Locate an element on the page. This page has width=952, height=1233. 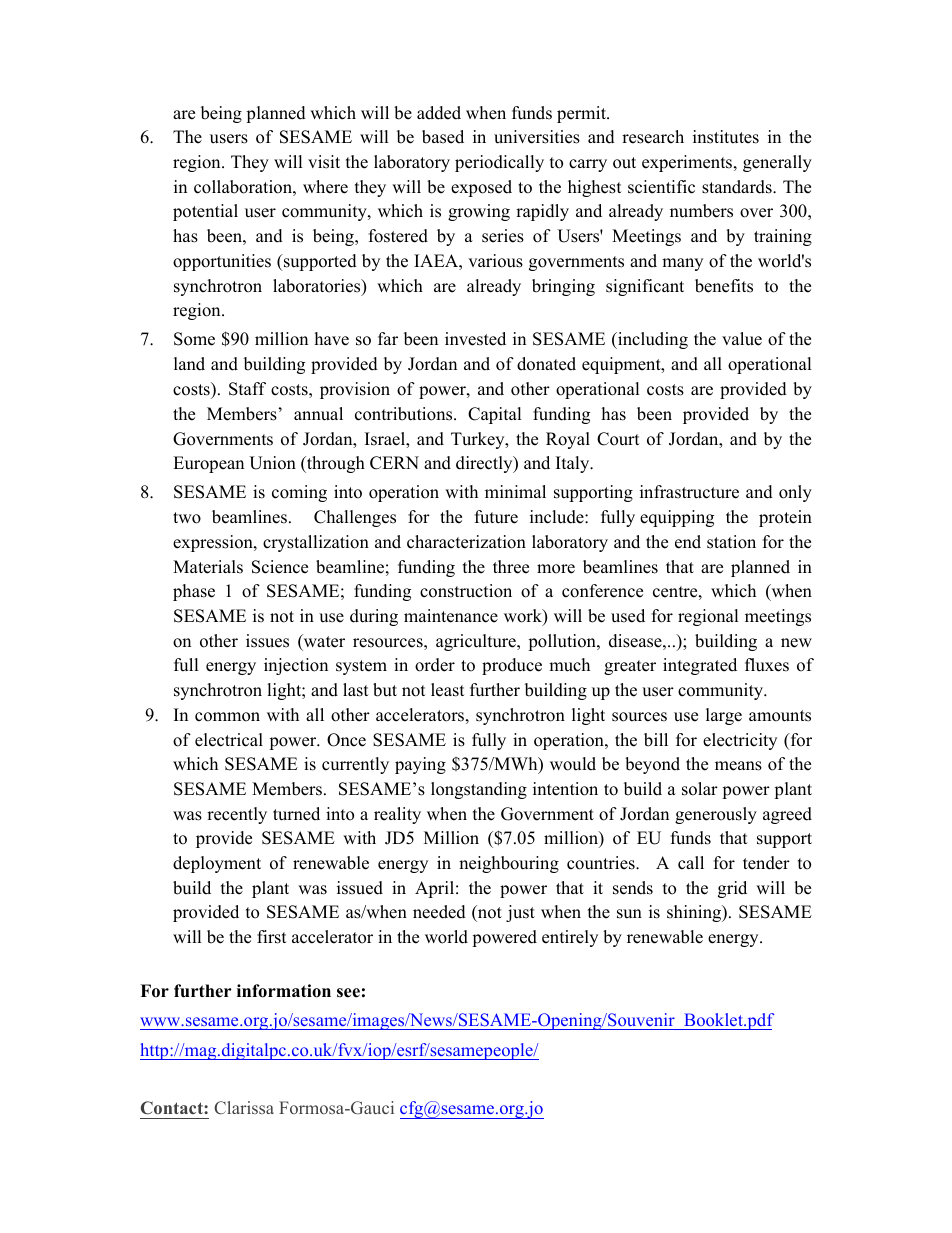
visit is located at coordinates (324, 162).
